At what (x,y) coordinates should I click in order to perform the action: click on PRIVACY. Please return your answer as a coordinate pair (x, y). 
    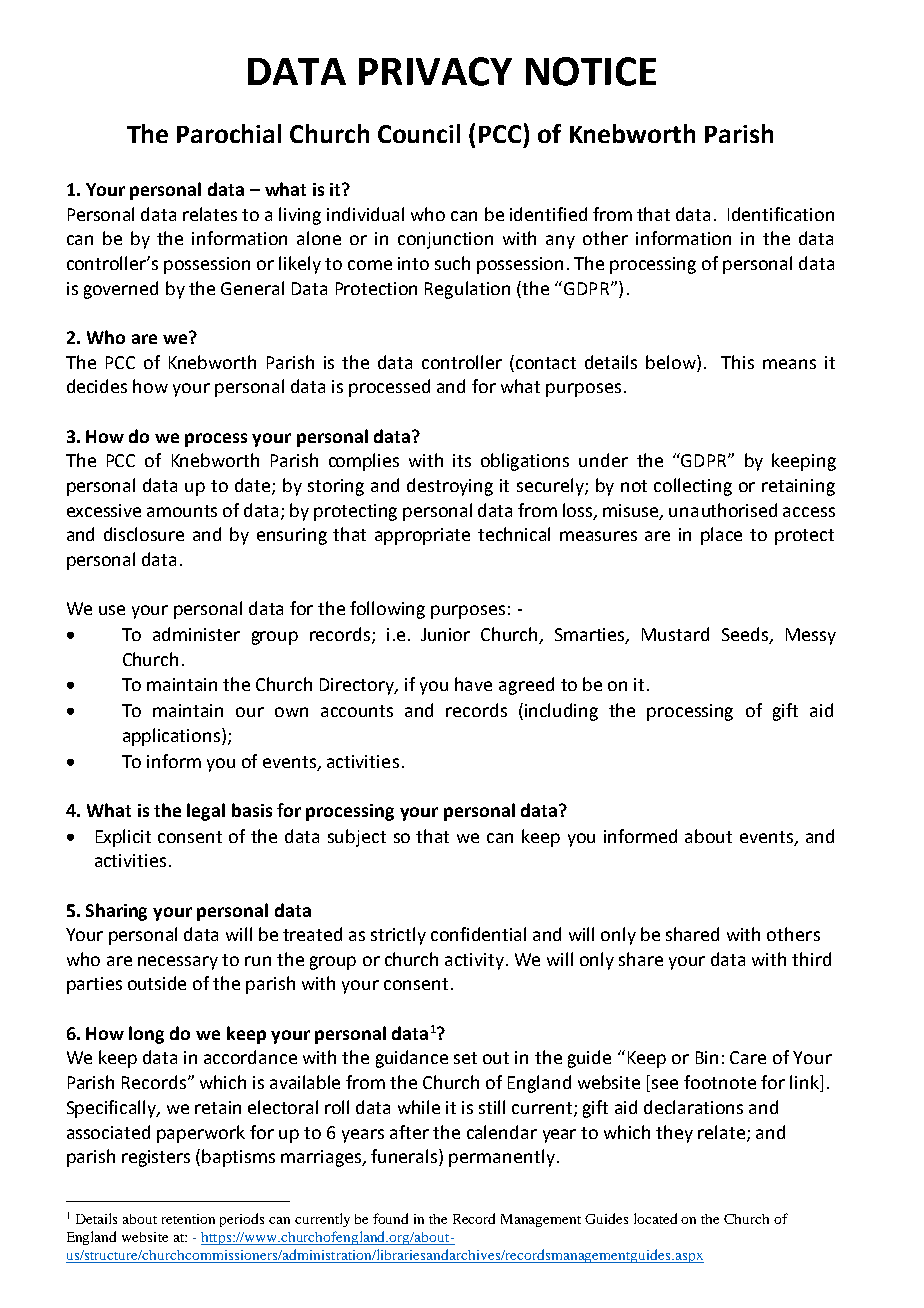
    Looking at the image, I should click on (435, 71).
